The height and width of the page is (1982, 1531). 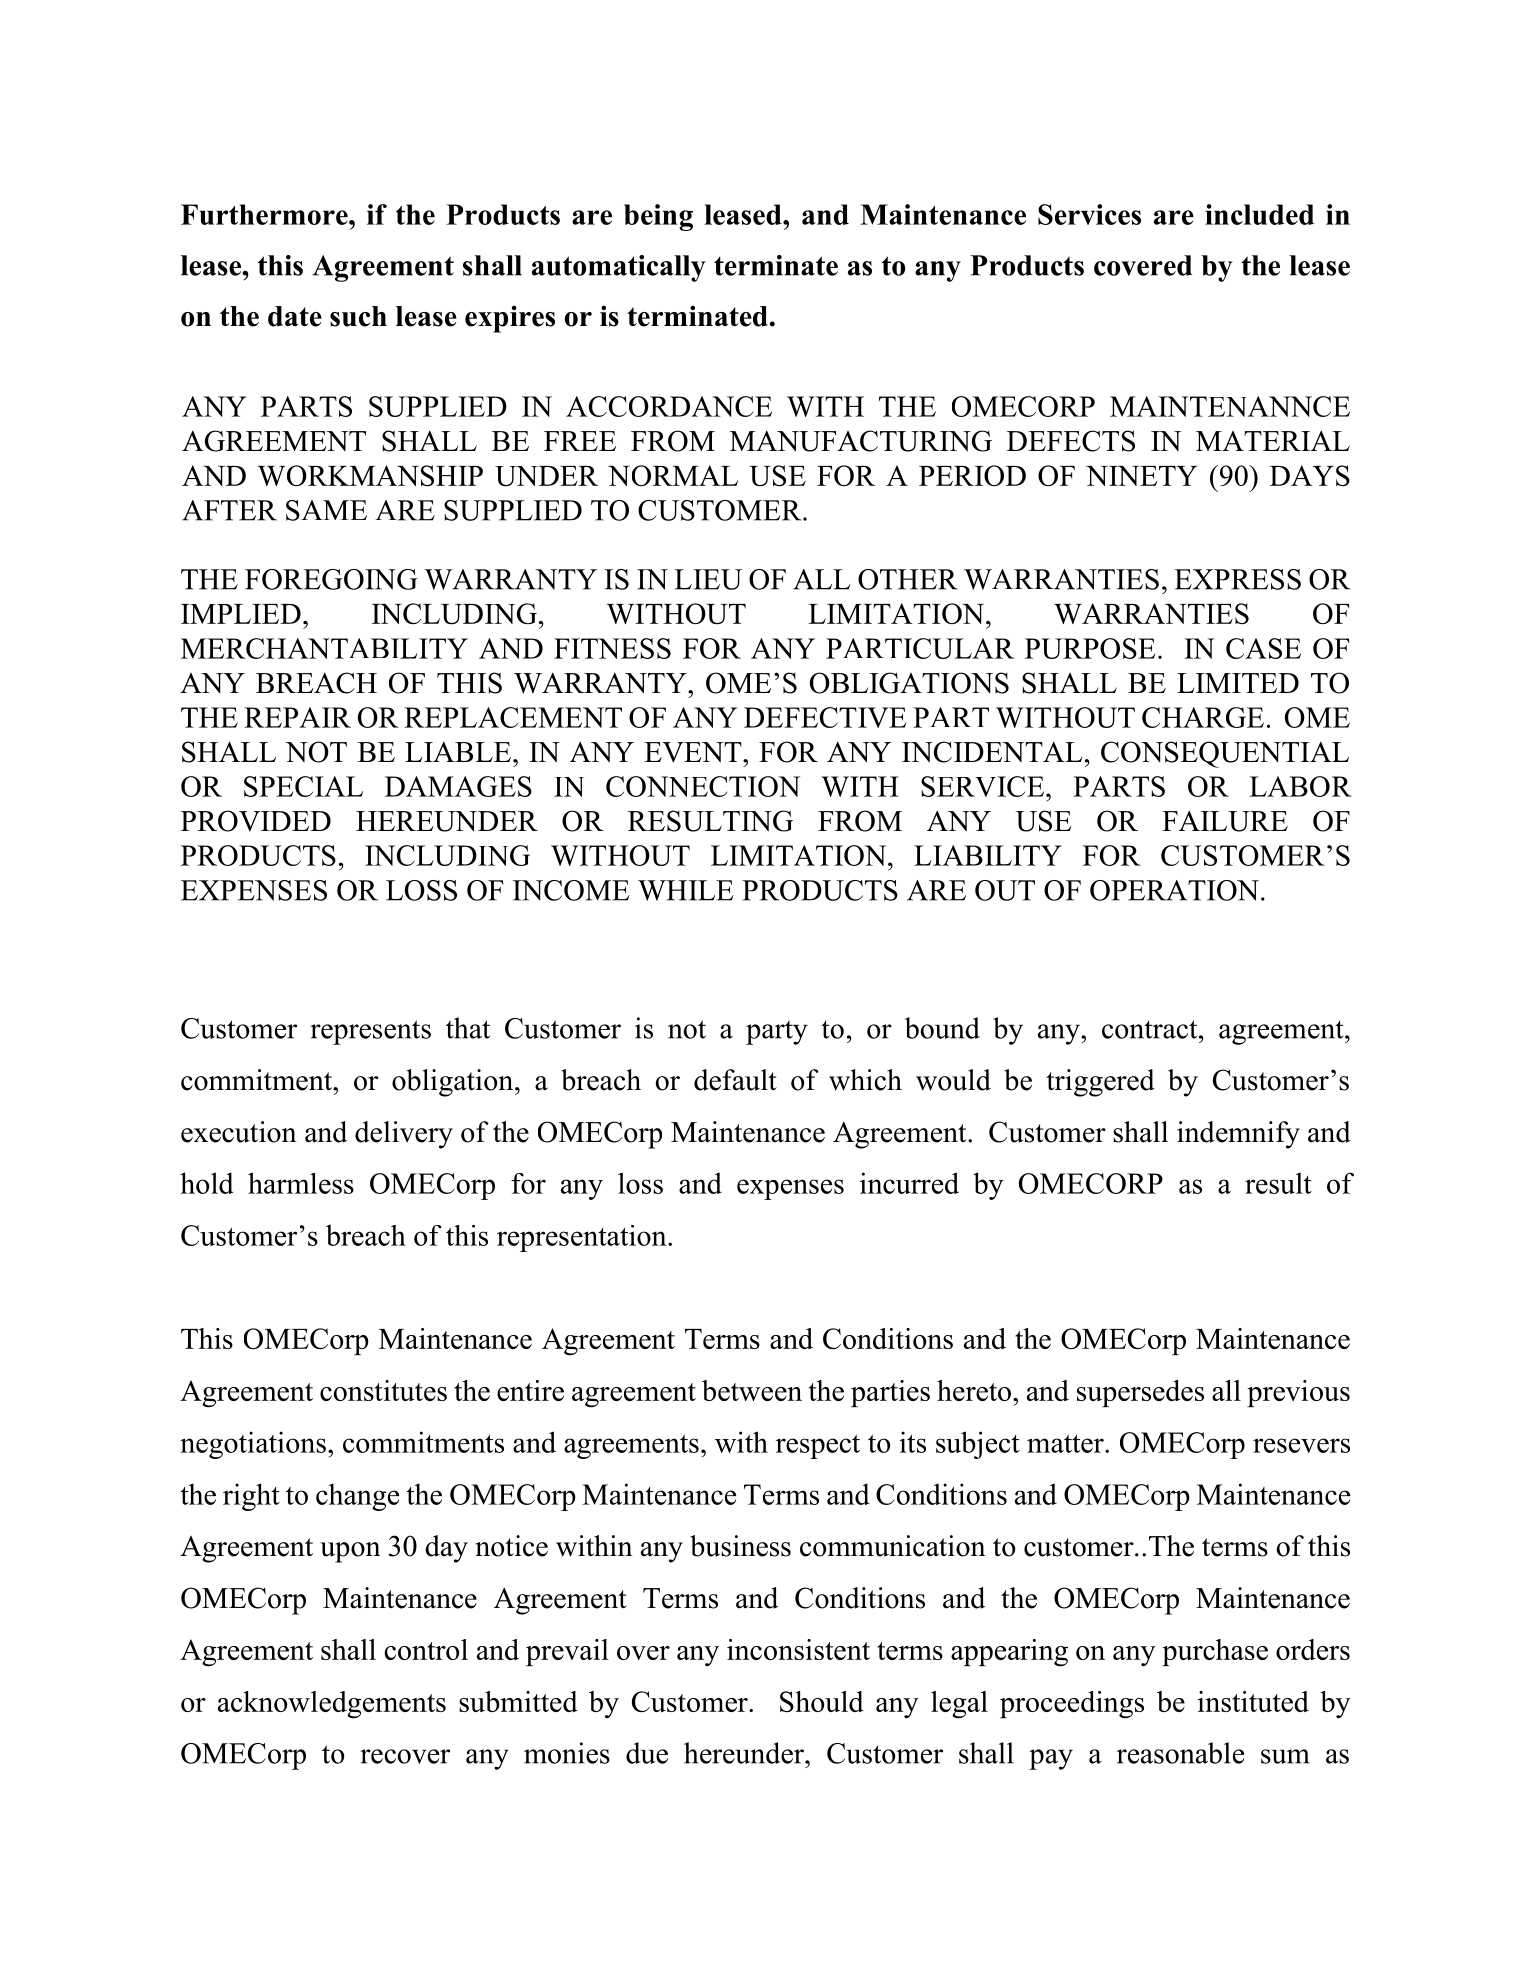 What do you see at coordinates (358, 316) in the page?
I see `such` at bounding box center [358, 316].
